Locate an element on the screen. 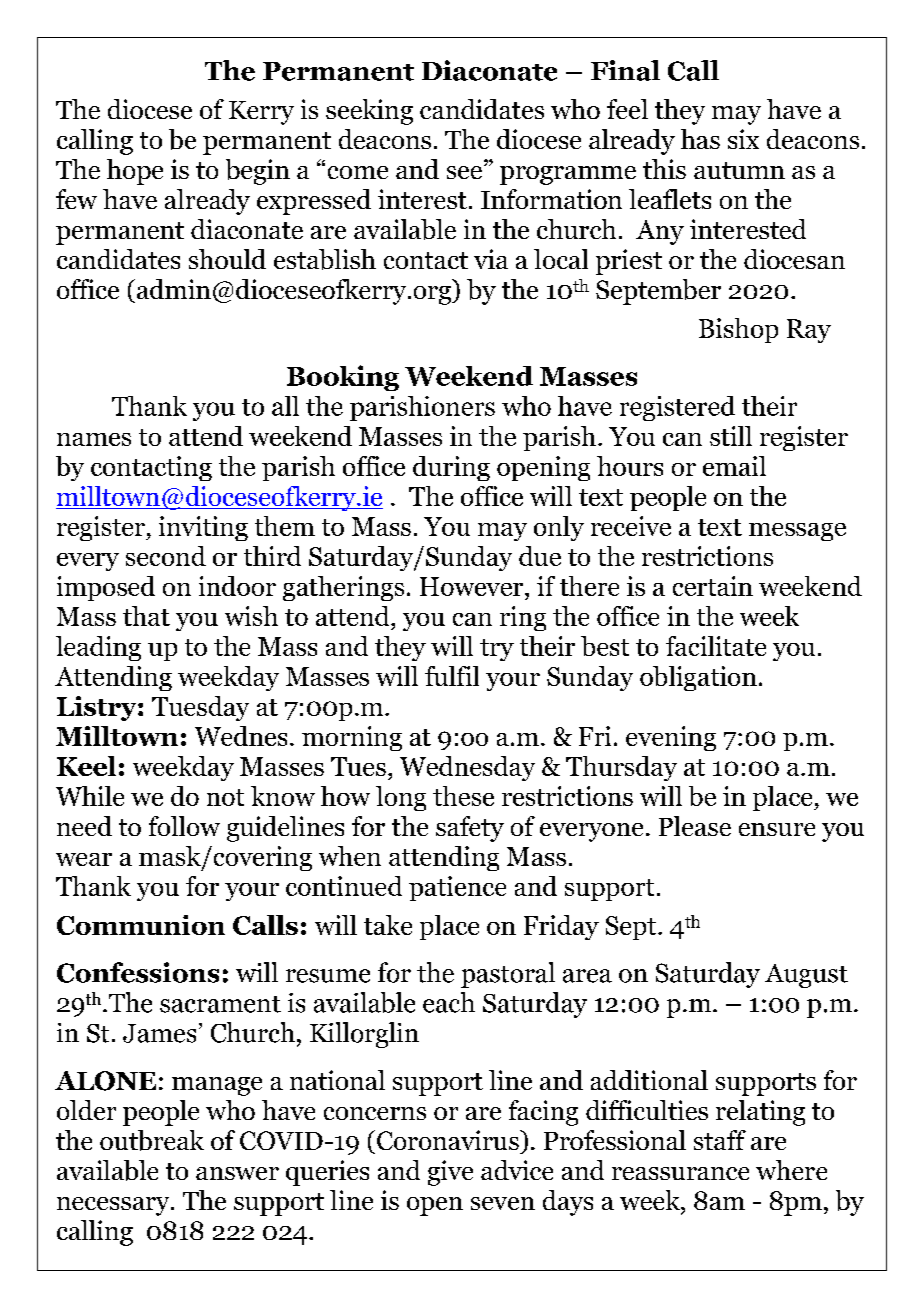 This screenshot has height=1308, width=924. that is located at coordinates (146, 616).
